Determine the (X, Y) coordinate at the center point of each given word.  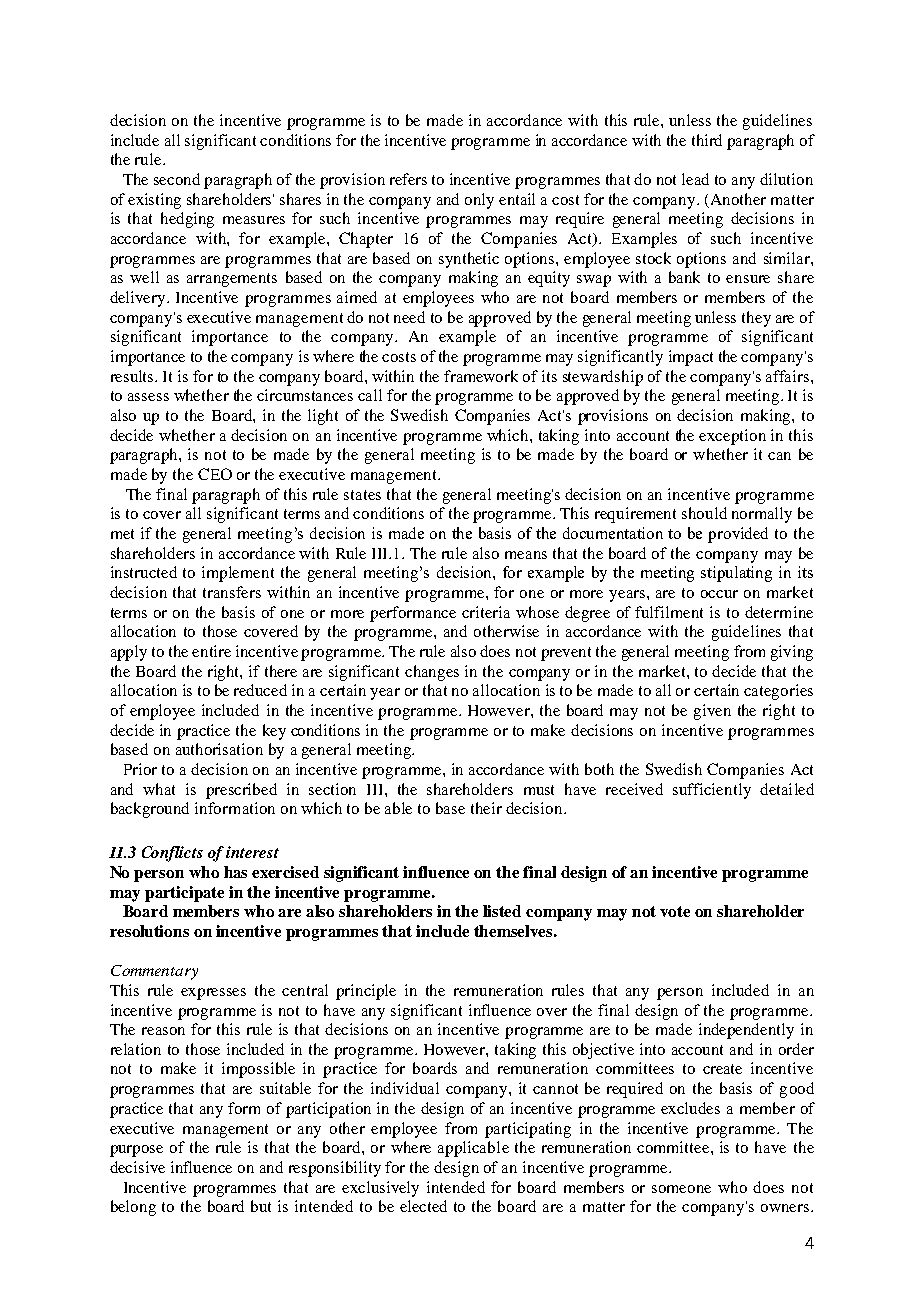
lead (695, 179)
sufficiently (712, 791)
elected (423, 1206)
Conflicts (172, 854)
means (526, 555)
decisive (137, 1167)
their (486, 808)
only (479, 201)
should (704, 513)
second (177, 179)
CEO (215, 474)
